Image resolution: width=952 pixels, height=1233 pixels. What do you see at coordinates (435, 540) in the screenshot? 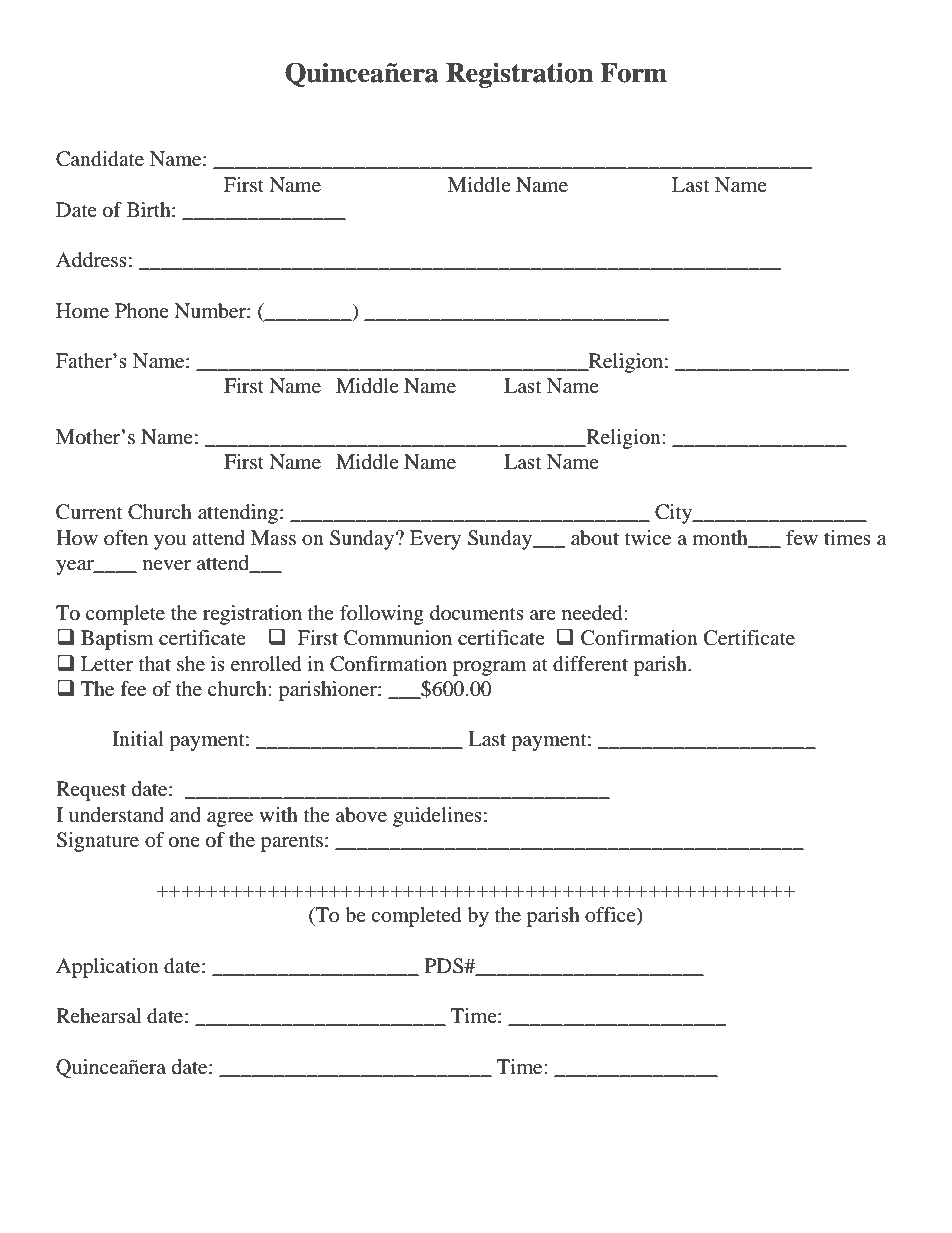
I see `Every` at bounding box center [435, 540].
